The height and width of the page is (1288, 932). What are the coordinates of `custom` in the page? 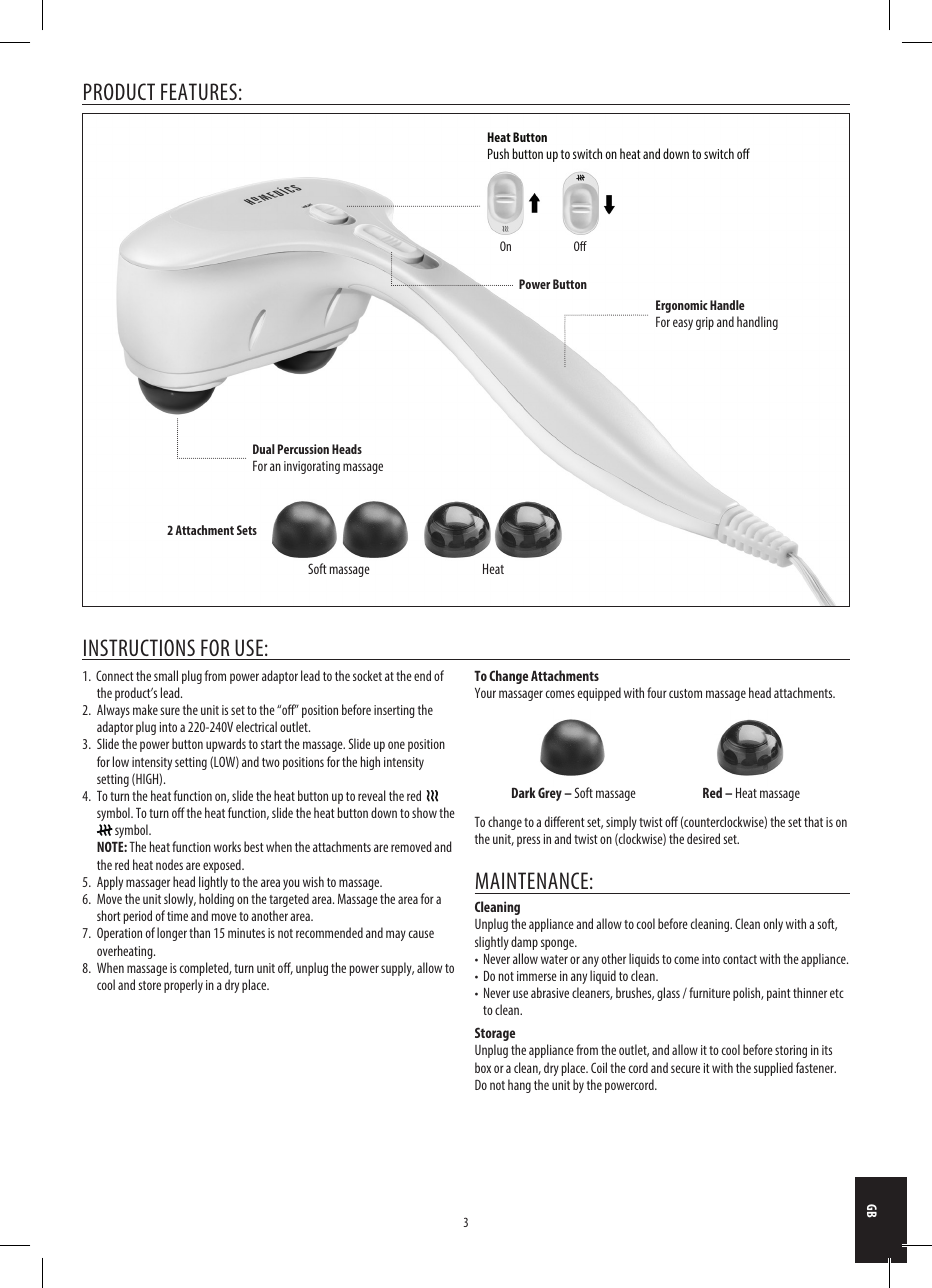 It's located at (685, 693).
